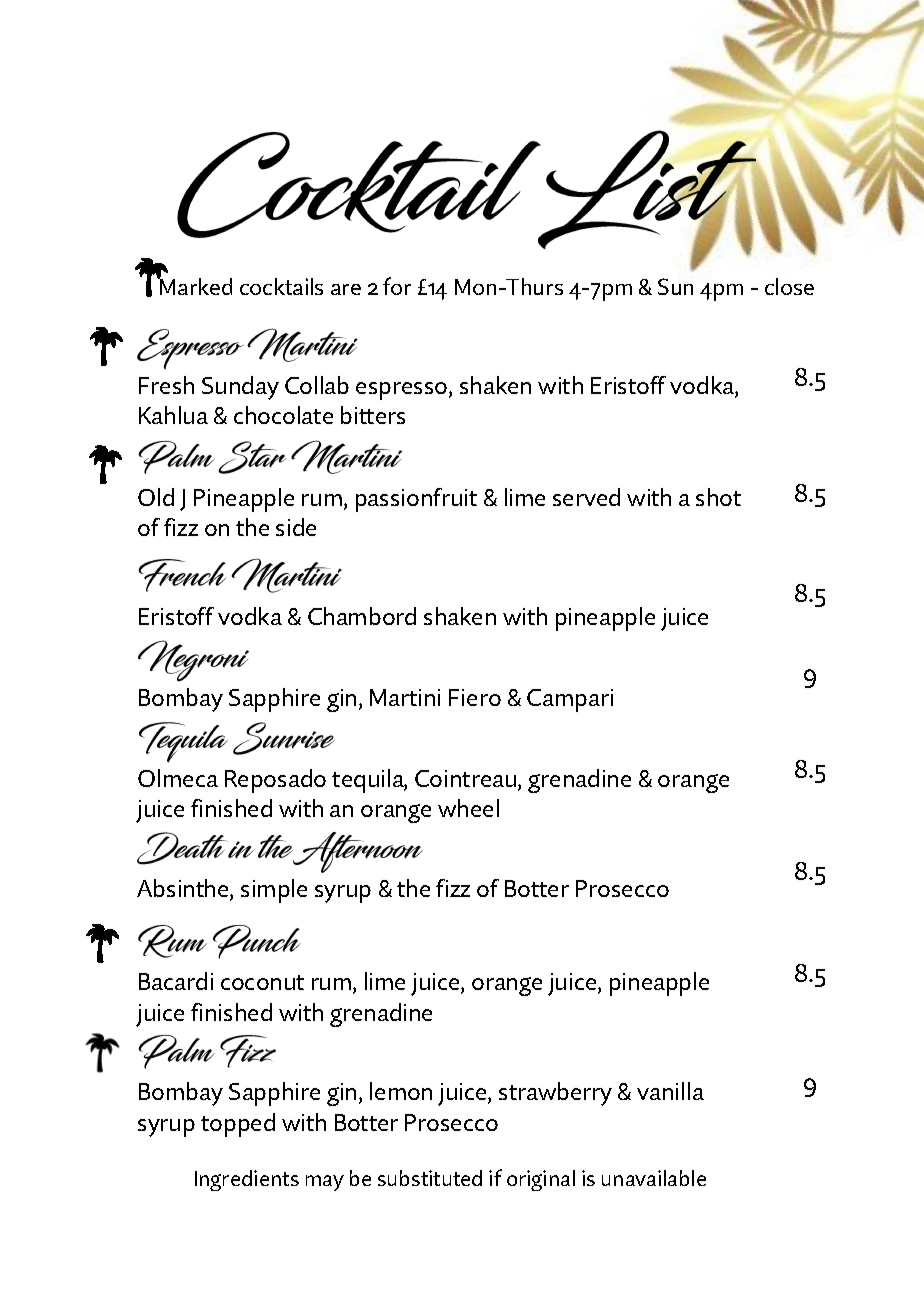  What do you see at coordinates (718, 497) in the page?
I see `shot` at bounding box center [718, 497].
